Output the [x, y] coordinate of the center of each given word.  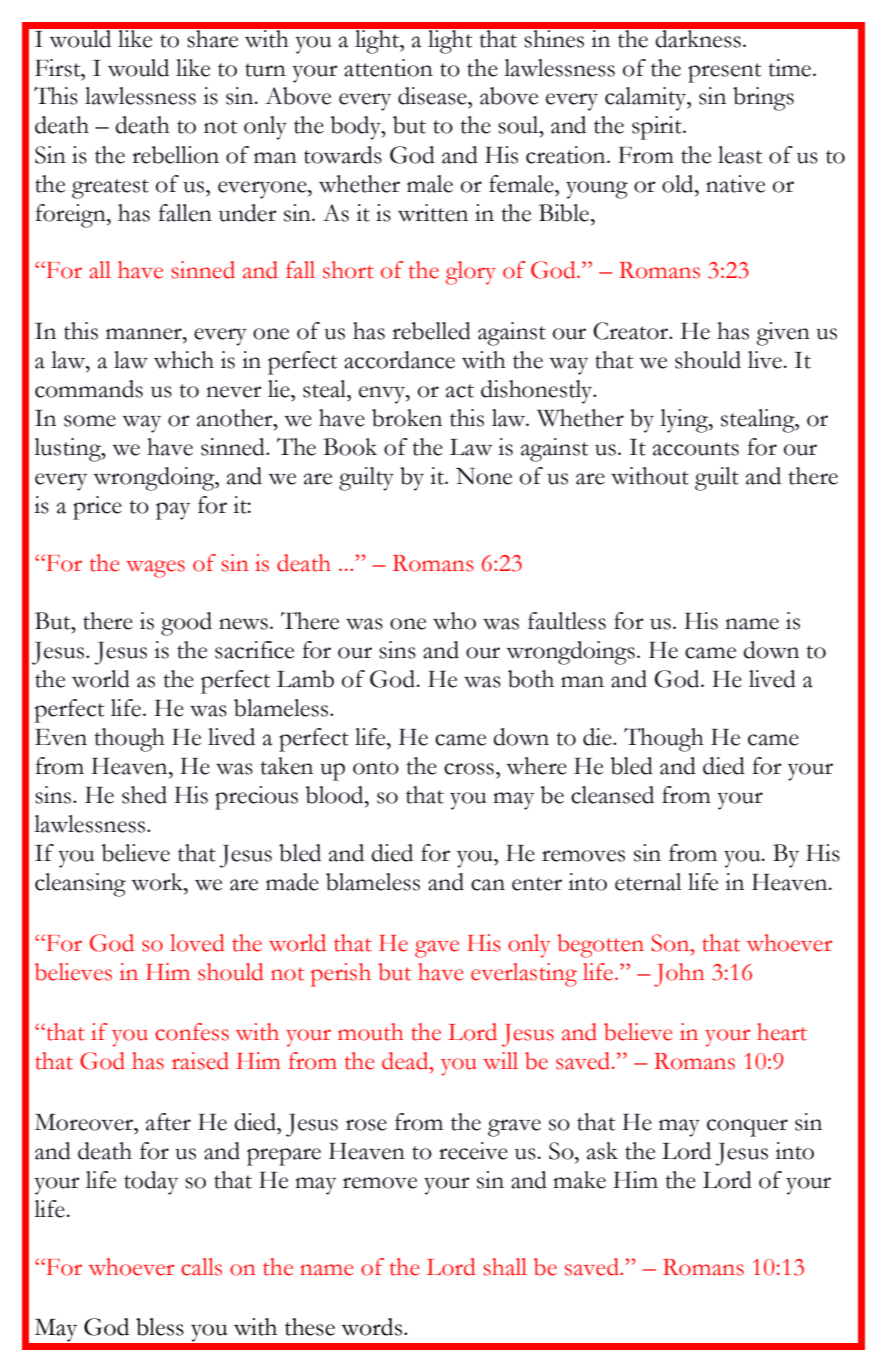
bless [160, 1327]
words [373, 1327]
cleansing [80, 885]
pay [173, 511]
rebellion [175, 155]
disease [433, 96]
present [724, 73]
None [484, 476]
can [488, 885]
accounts [696, 449]
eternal [648, 882]
